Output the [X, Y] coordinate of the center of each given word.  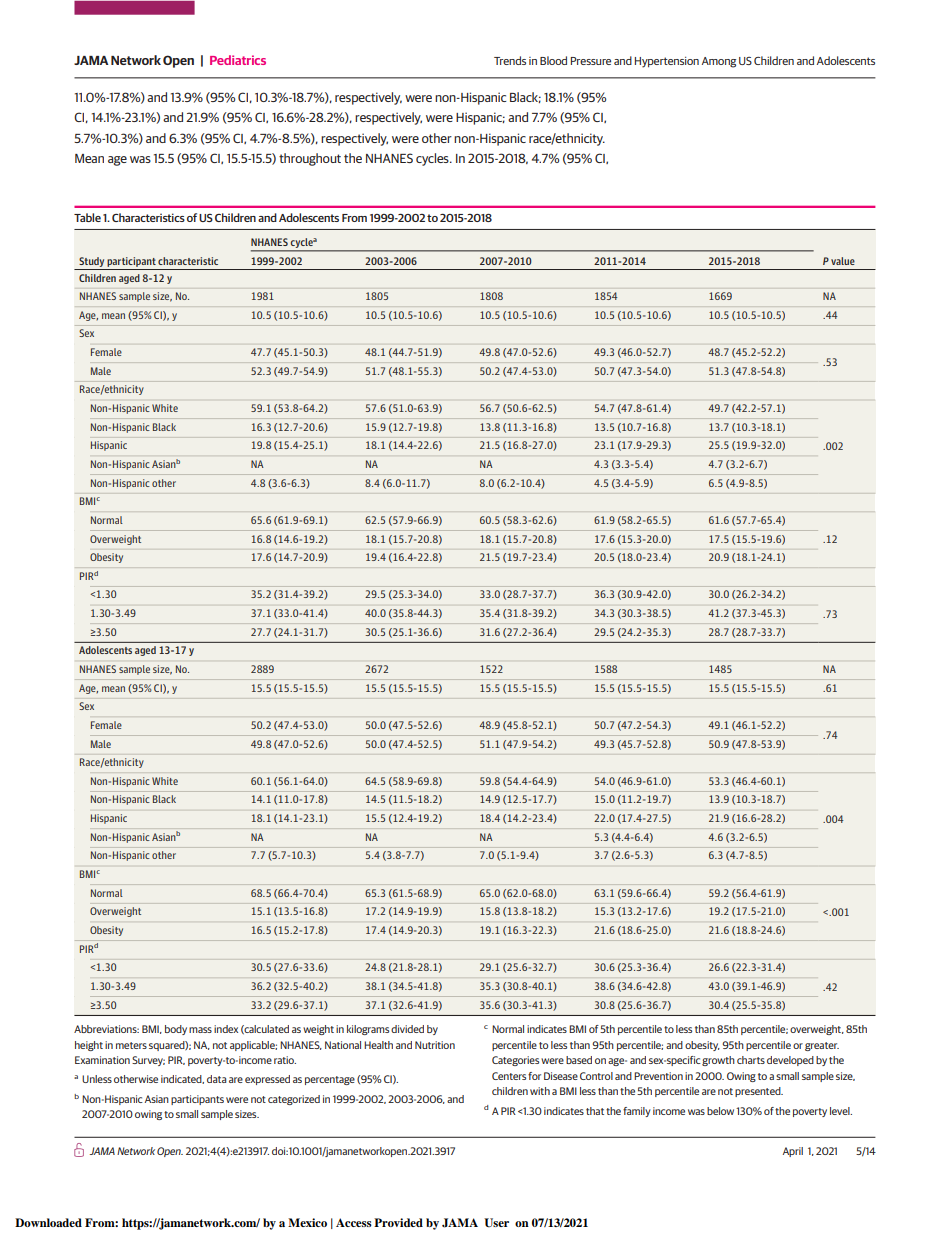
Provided [398, 1222]
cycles [433, 159]
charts [751, 1060]
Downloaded [48, 1222]
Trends [510, 60]
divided [407, 1029]
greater [822, 1046]
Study [91, 262]
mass [200, 1030]
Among [719, 62]
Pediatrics [238, 60]
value [843, 261]
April [793, 1152]
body [176, 1030]
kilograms [368, 1030]
